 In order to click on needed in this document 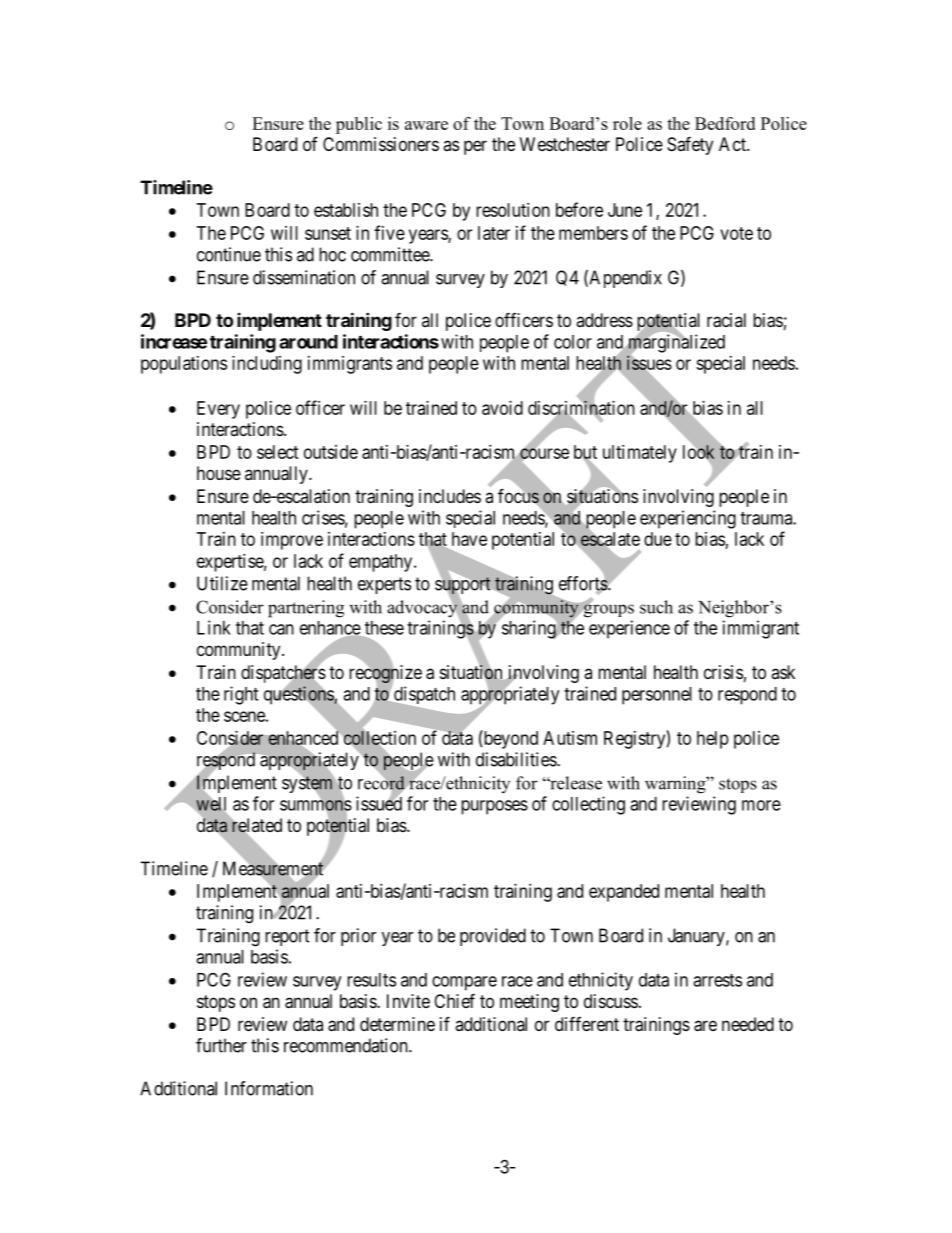, I will do `click(748, 1024)`.
